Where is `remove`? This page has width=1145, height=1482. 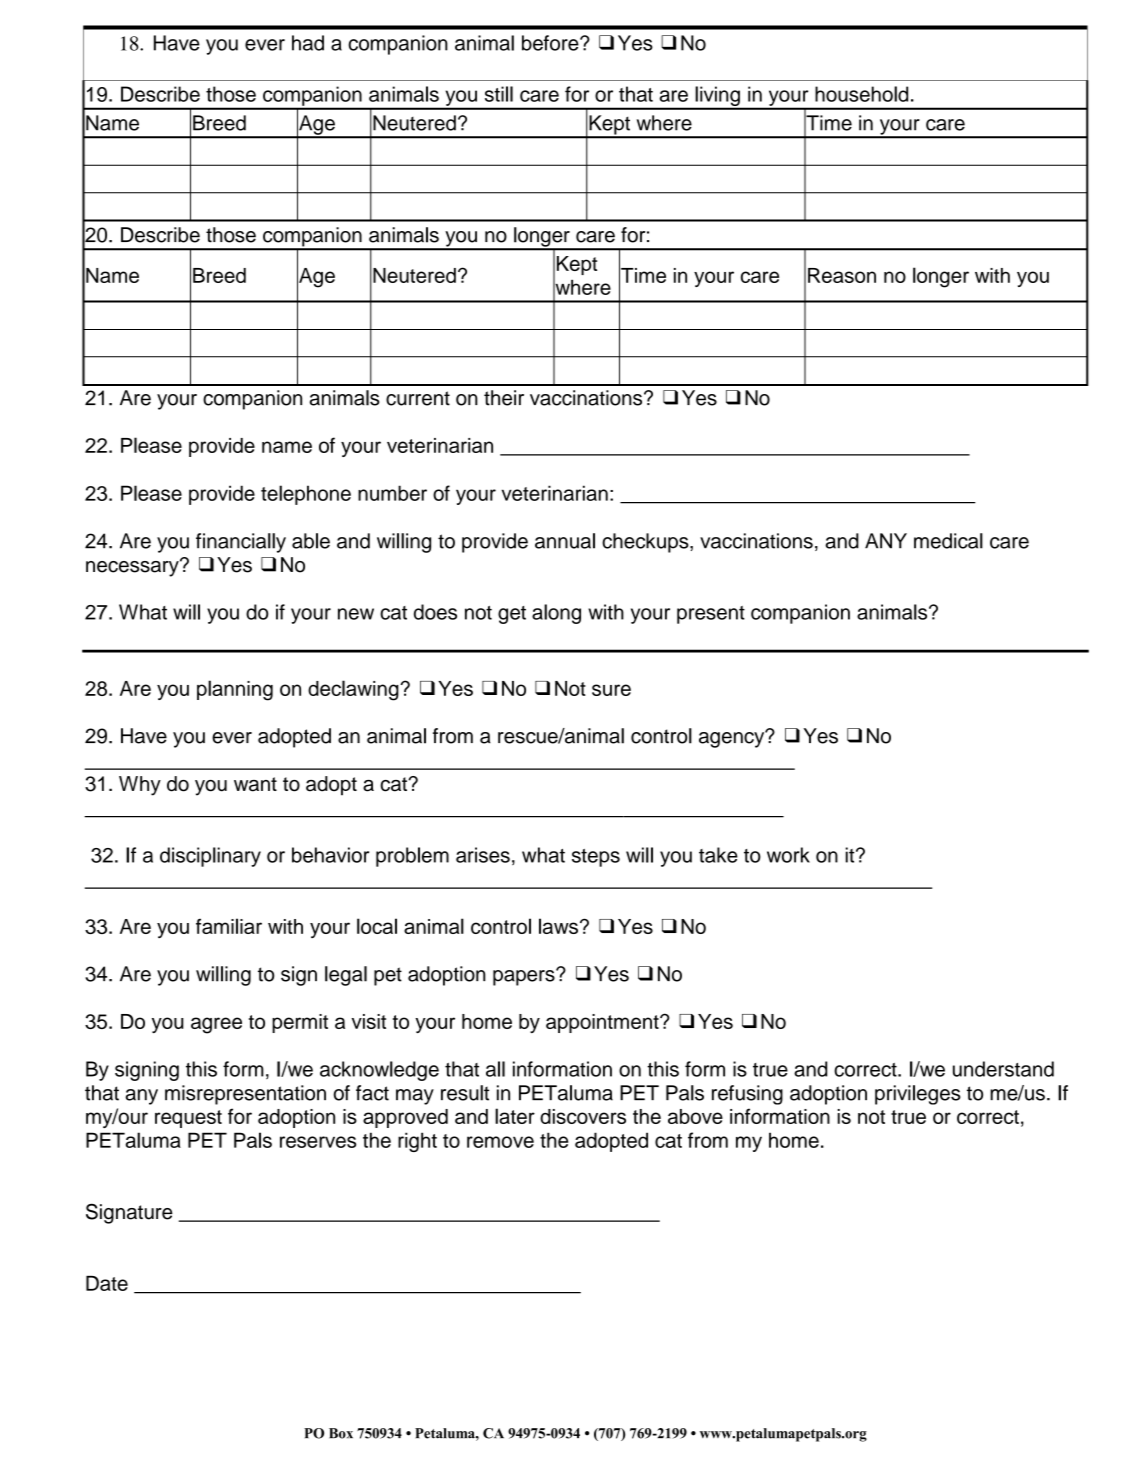
remove is located at coordinates (500, 1142).
